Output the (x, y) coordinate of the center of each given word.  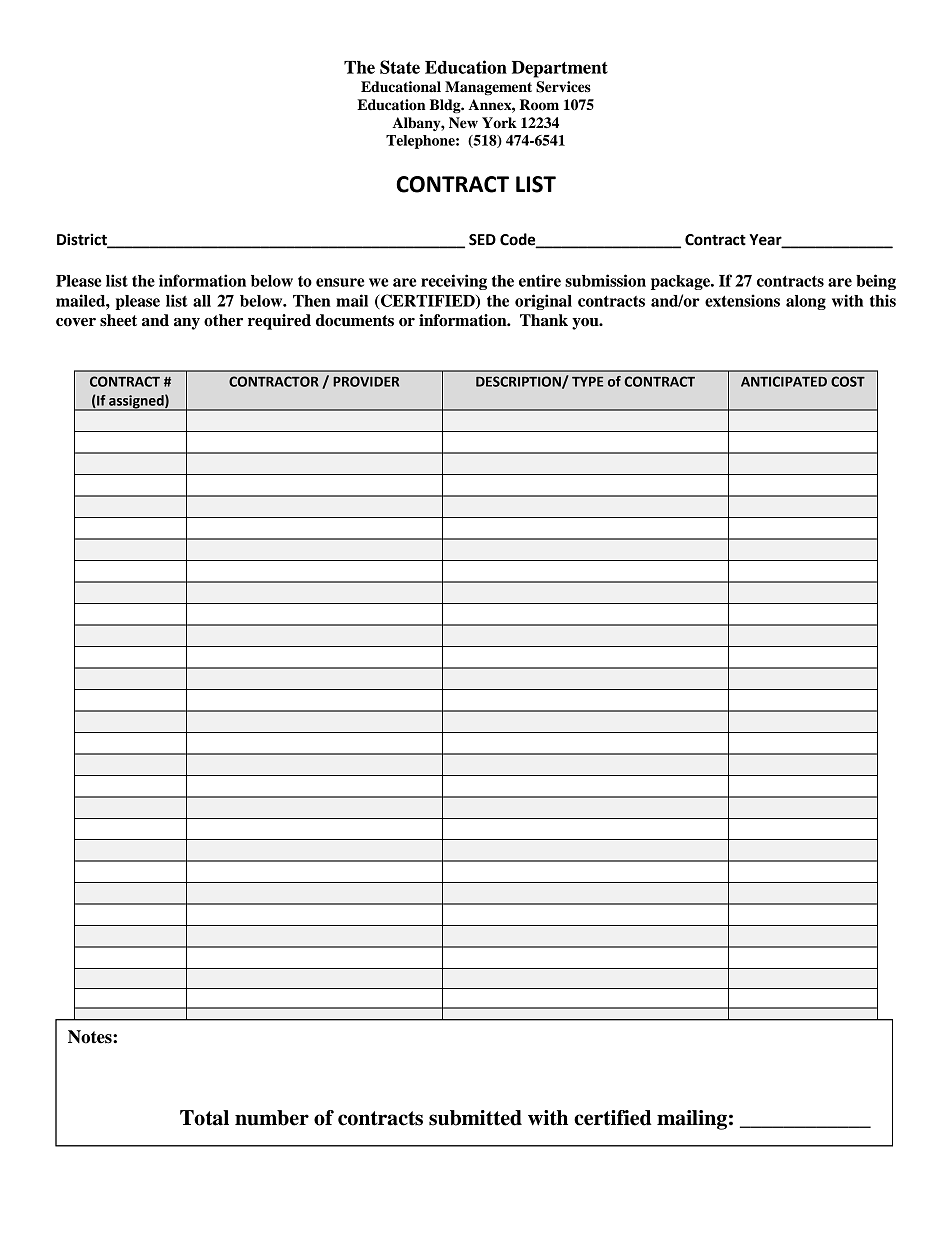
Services (563, 87)
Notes (91, 1037)
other (223, 320)
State (400, 67)
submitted (475, 1118)
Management (488, 88)
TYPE (587, 382)
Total (204, 1118)
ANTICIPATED (784, 381)
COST (848, 381)
